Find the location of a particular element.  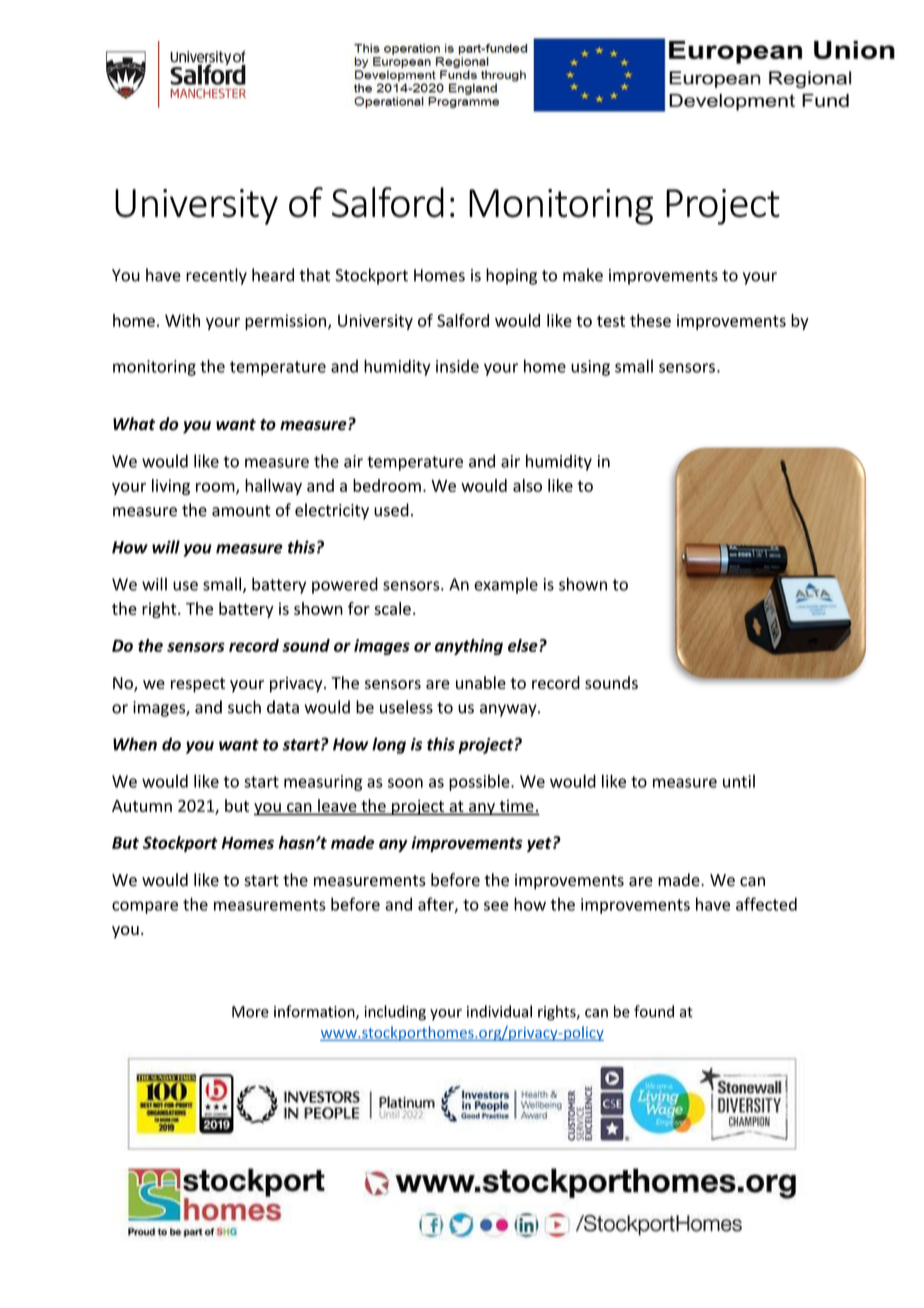

recently is located at coordinates (216, 276).
